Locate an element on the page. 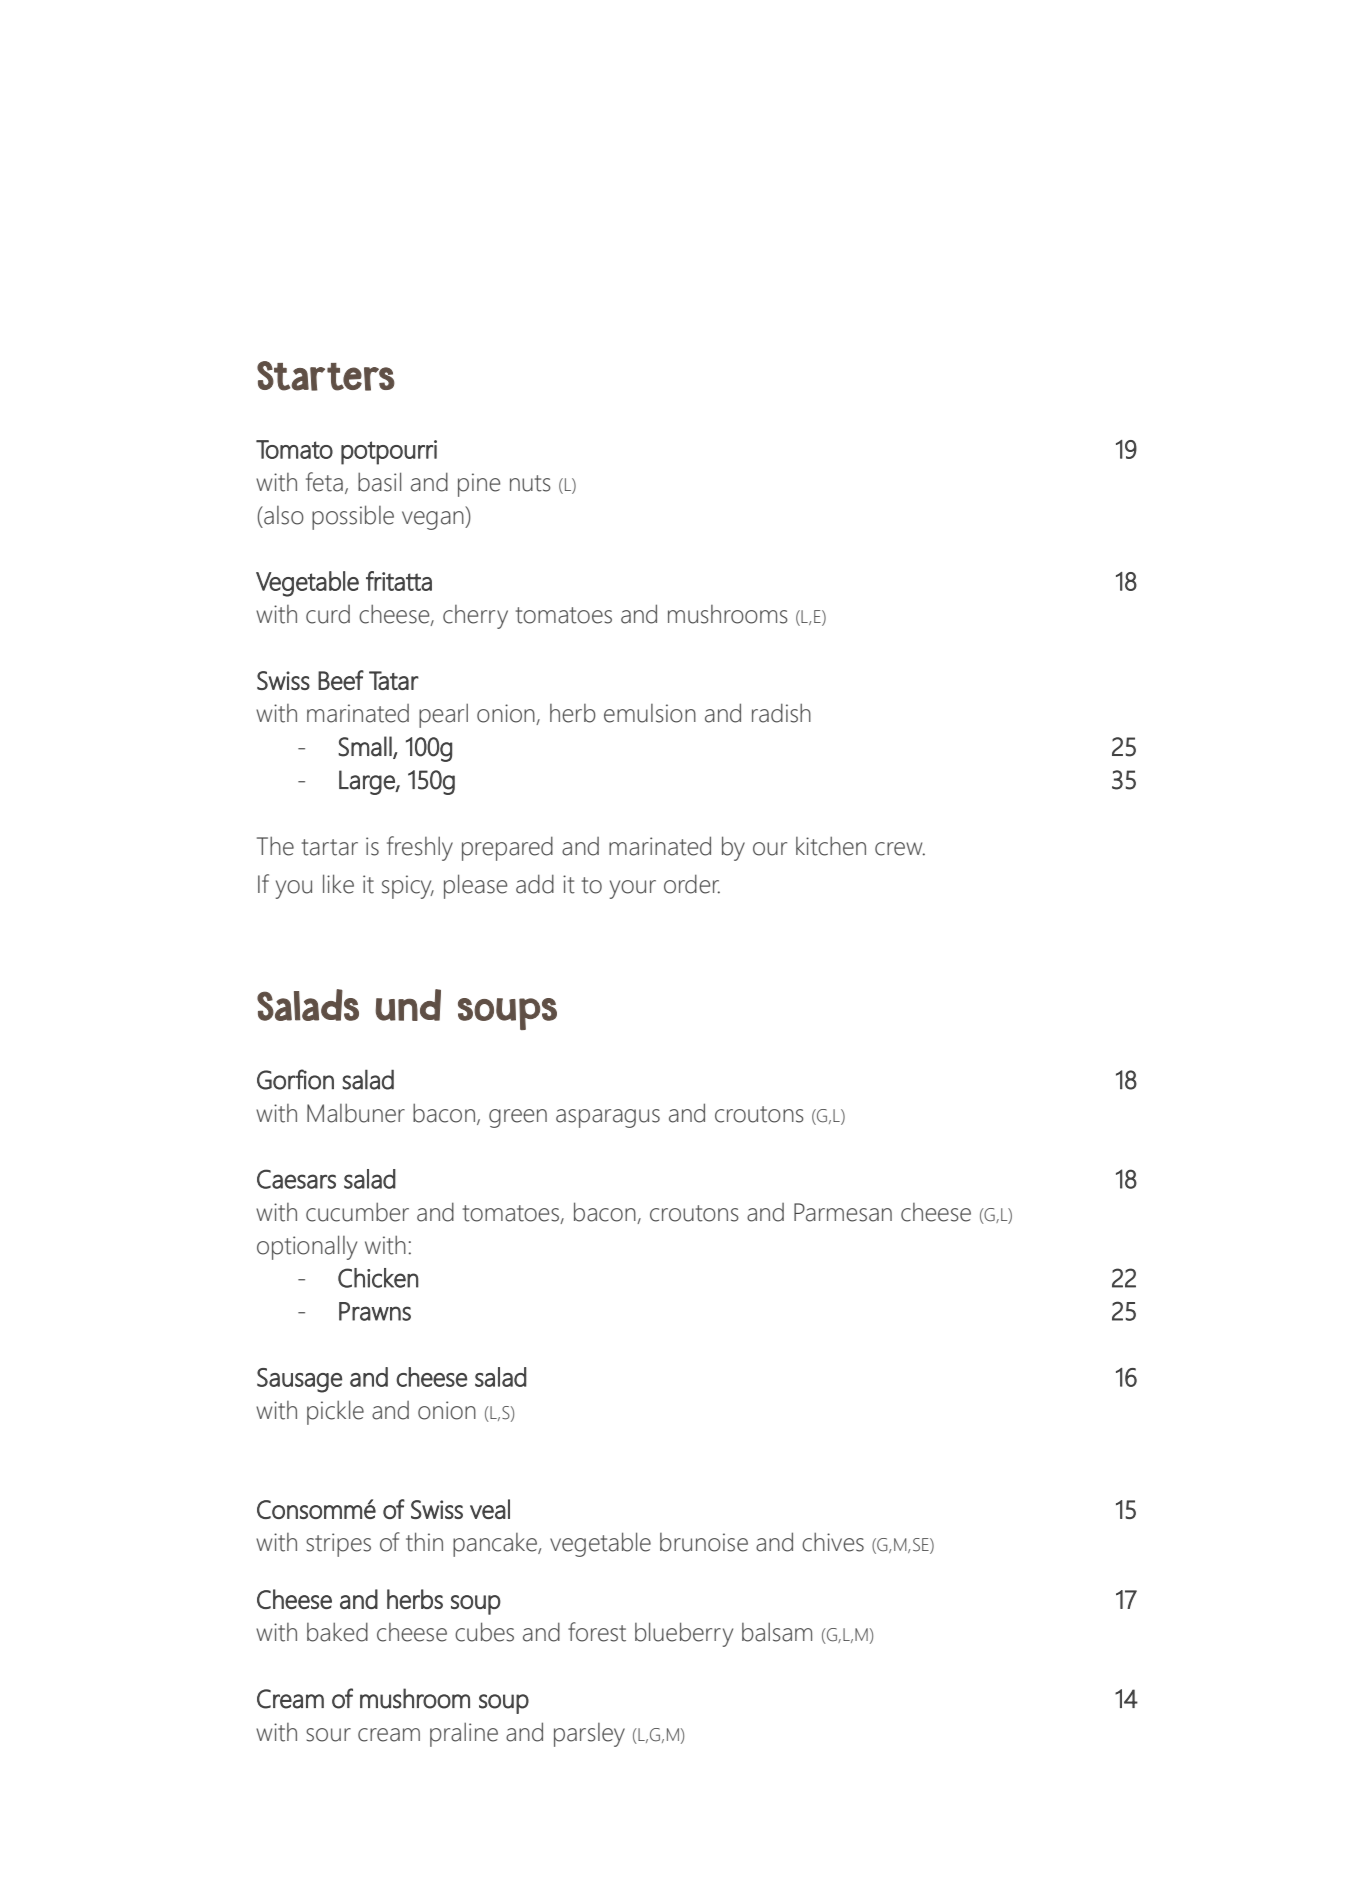 Image resolution: width=1345 pixels, height=1902 pixels. asparagus is located at coordinates (608, 1118).
